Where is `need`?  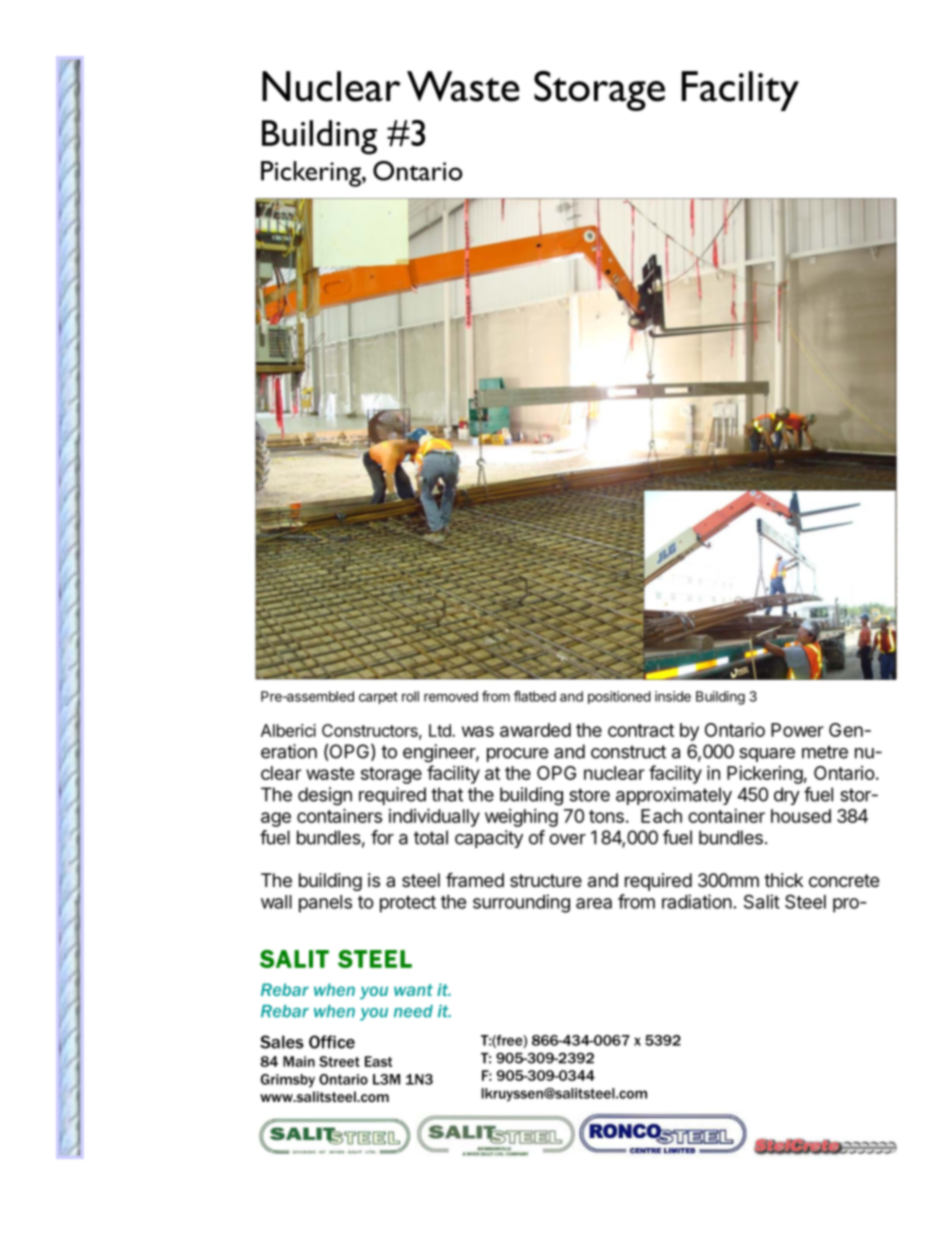 need is located at coordinates (413, 1011).
